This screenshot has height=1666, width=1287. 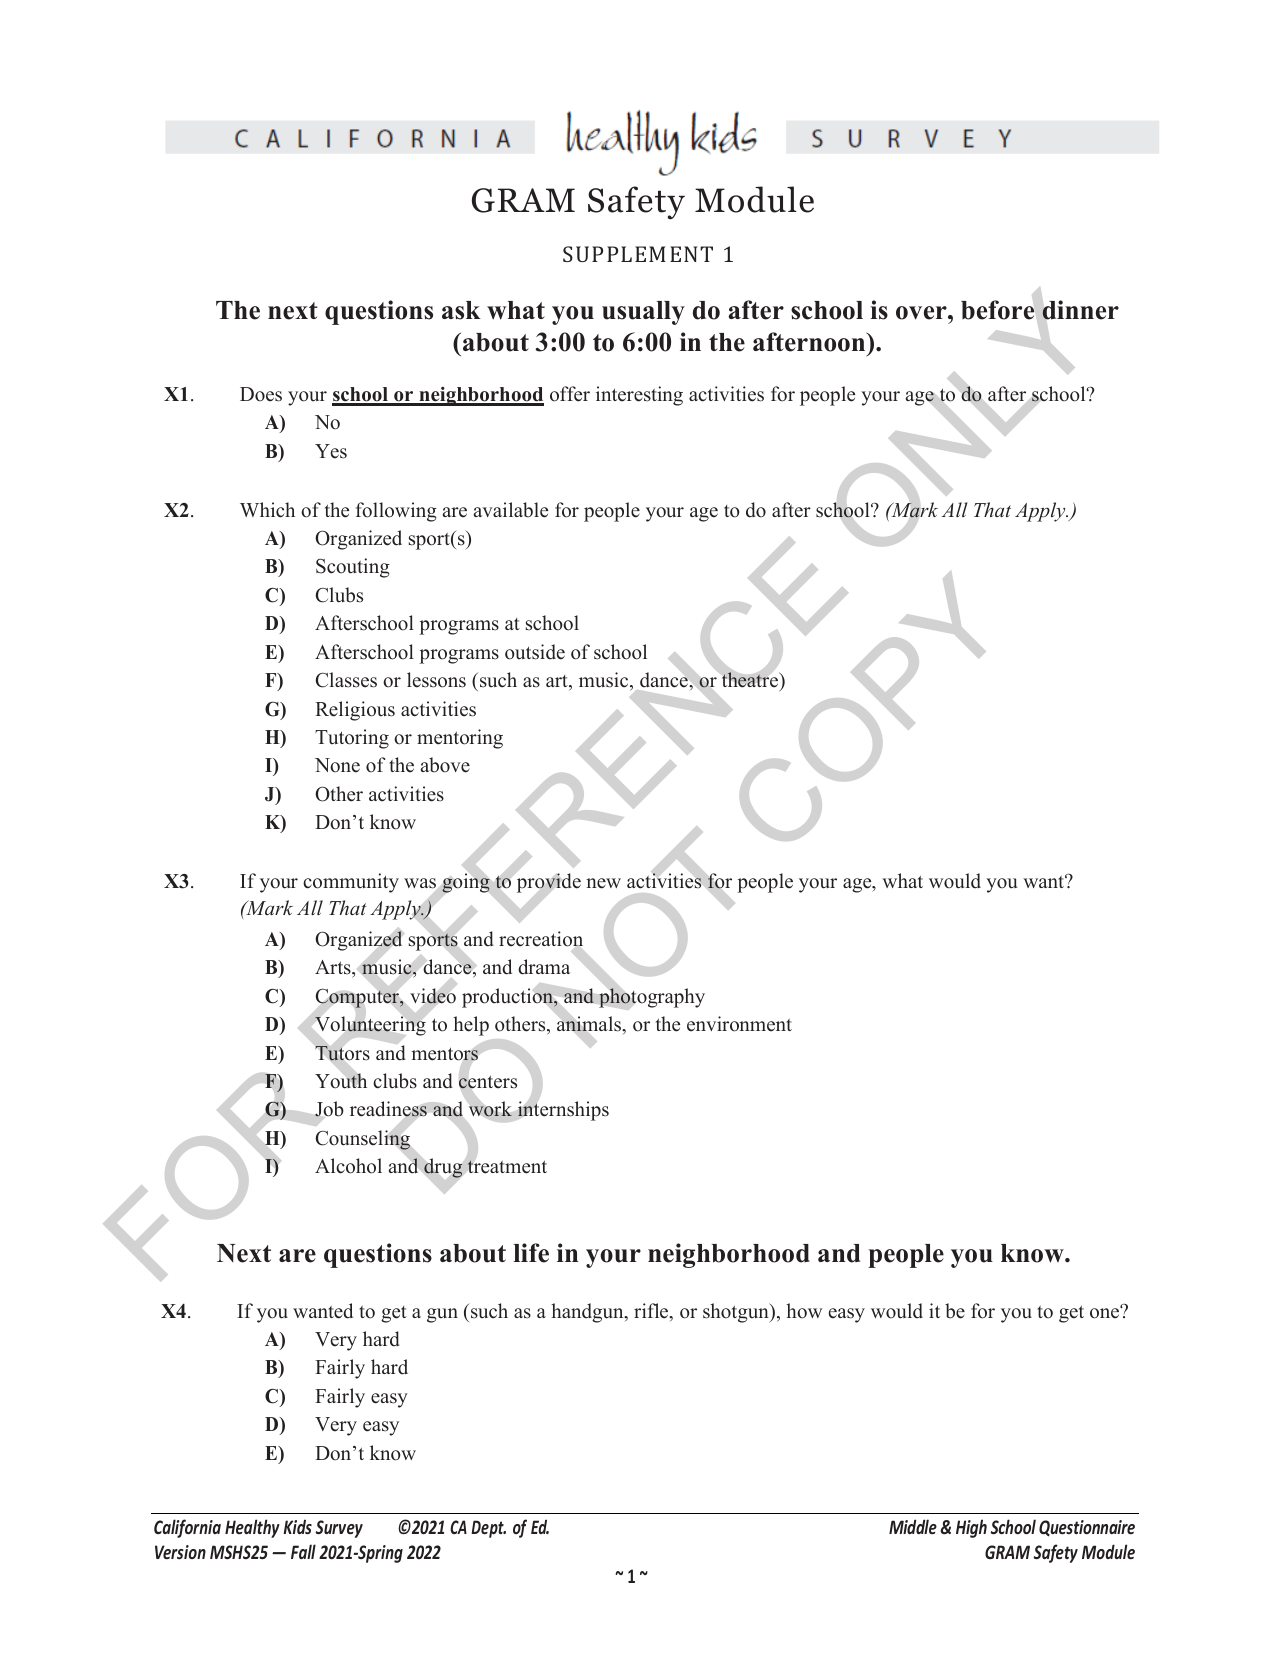 I want to click on environment, so click(x=739, y=1024).
